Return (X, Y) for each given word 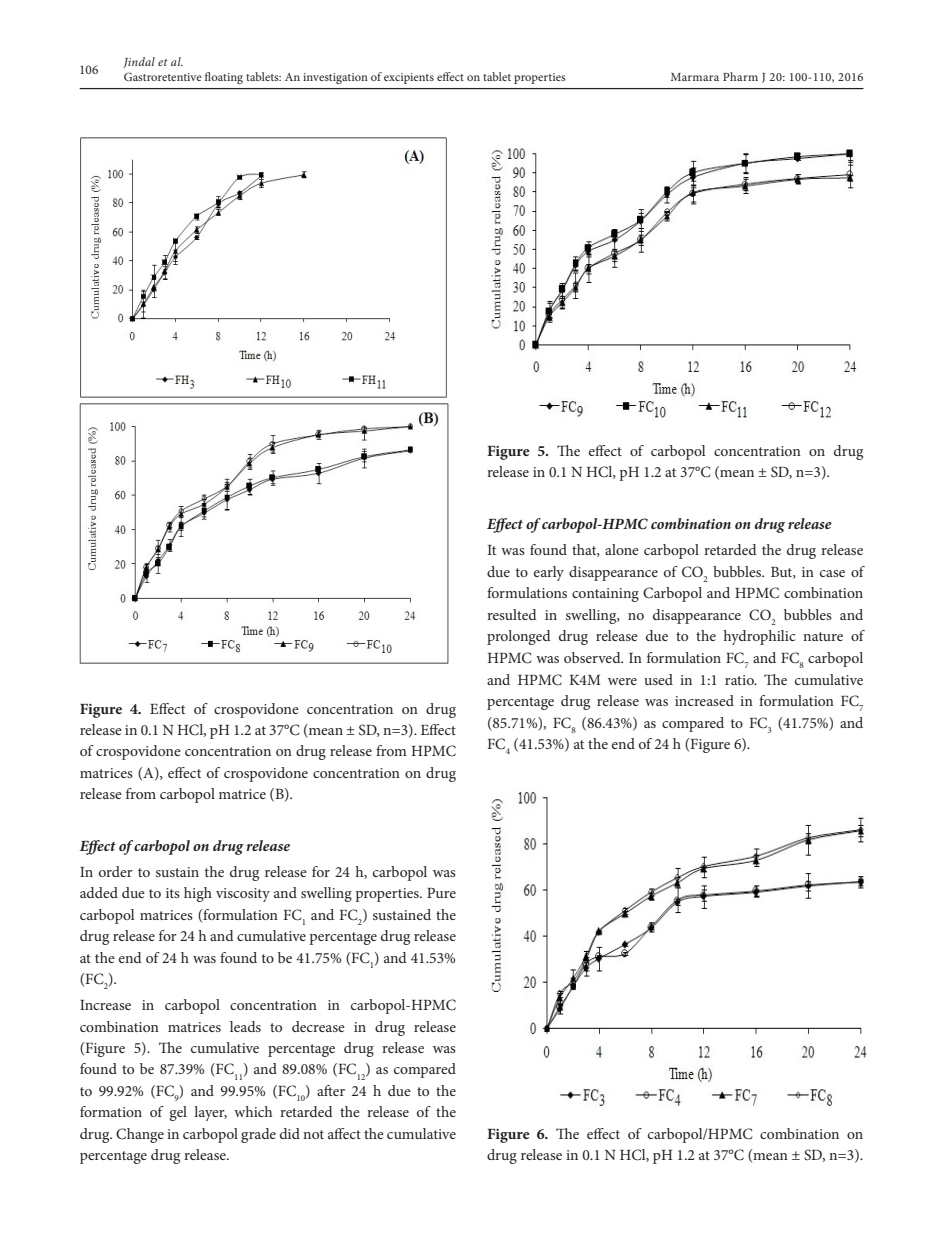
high (198, 894)
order (116, 871)
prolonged (519, 637)
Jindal (139, 62)
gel (178, 1113)
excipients (409, 78)
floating (224, 78)
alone (622, 549)
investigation (335, 78)
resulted (512, 614)
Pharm (740, 76)
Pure (441, 893)
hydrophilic (759, 637)
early (549, 573)
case (832, 573)
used (658, 679)
